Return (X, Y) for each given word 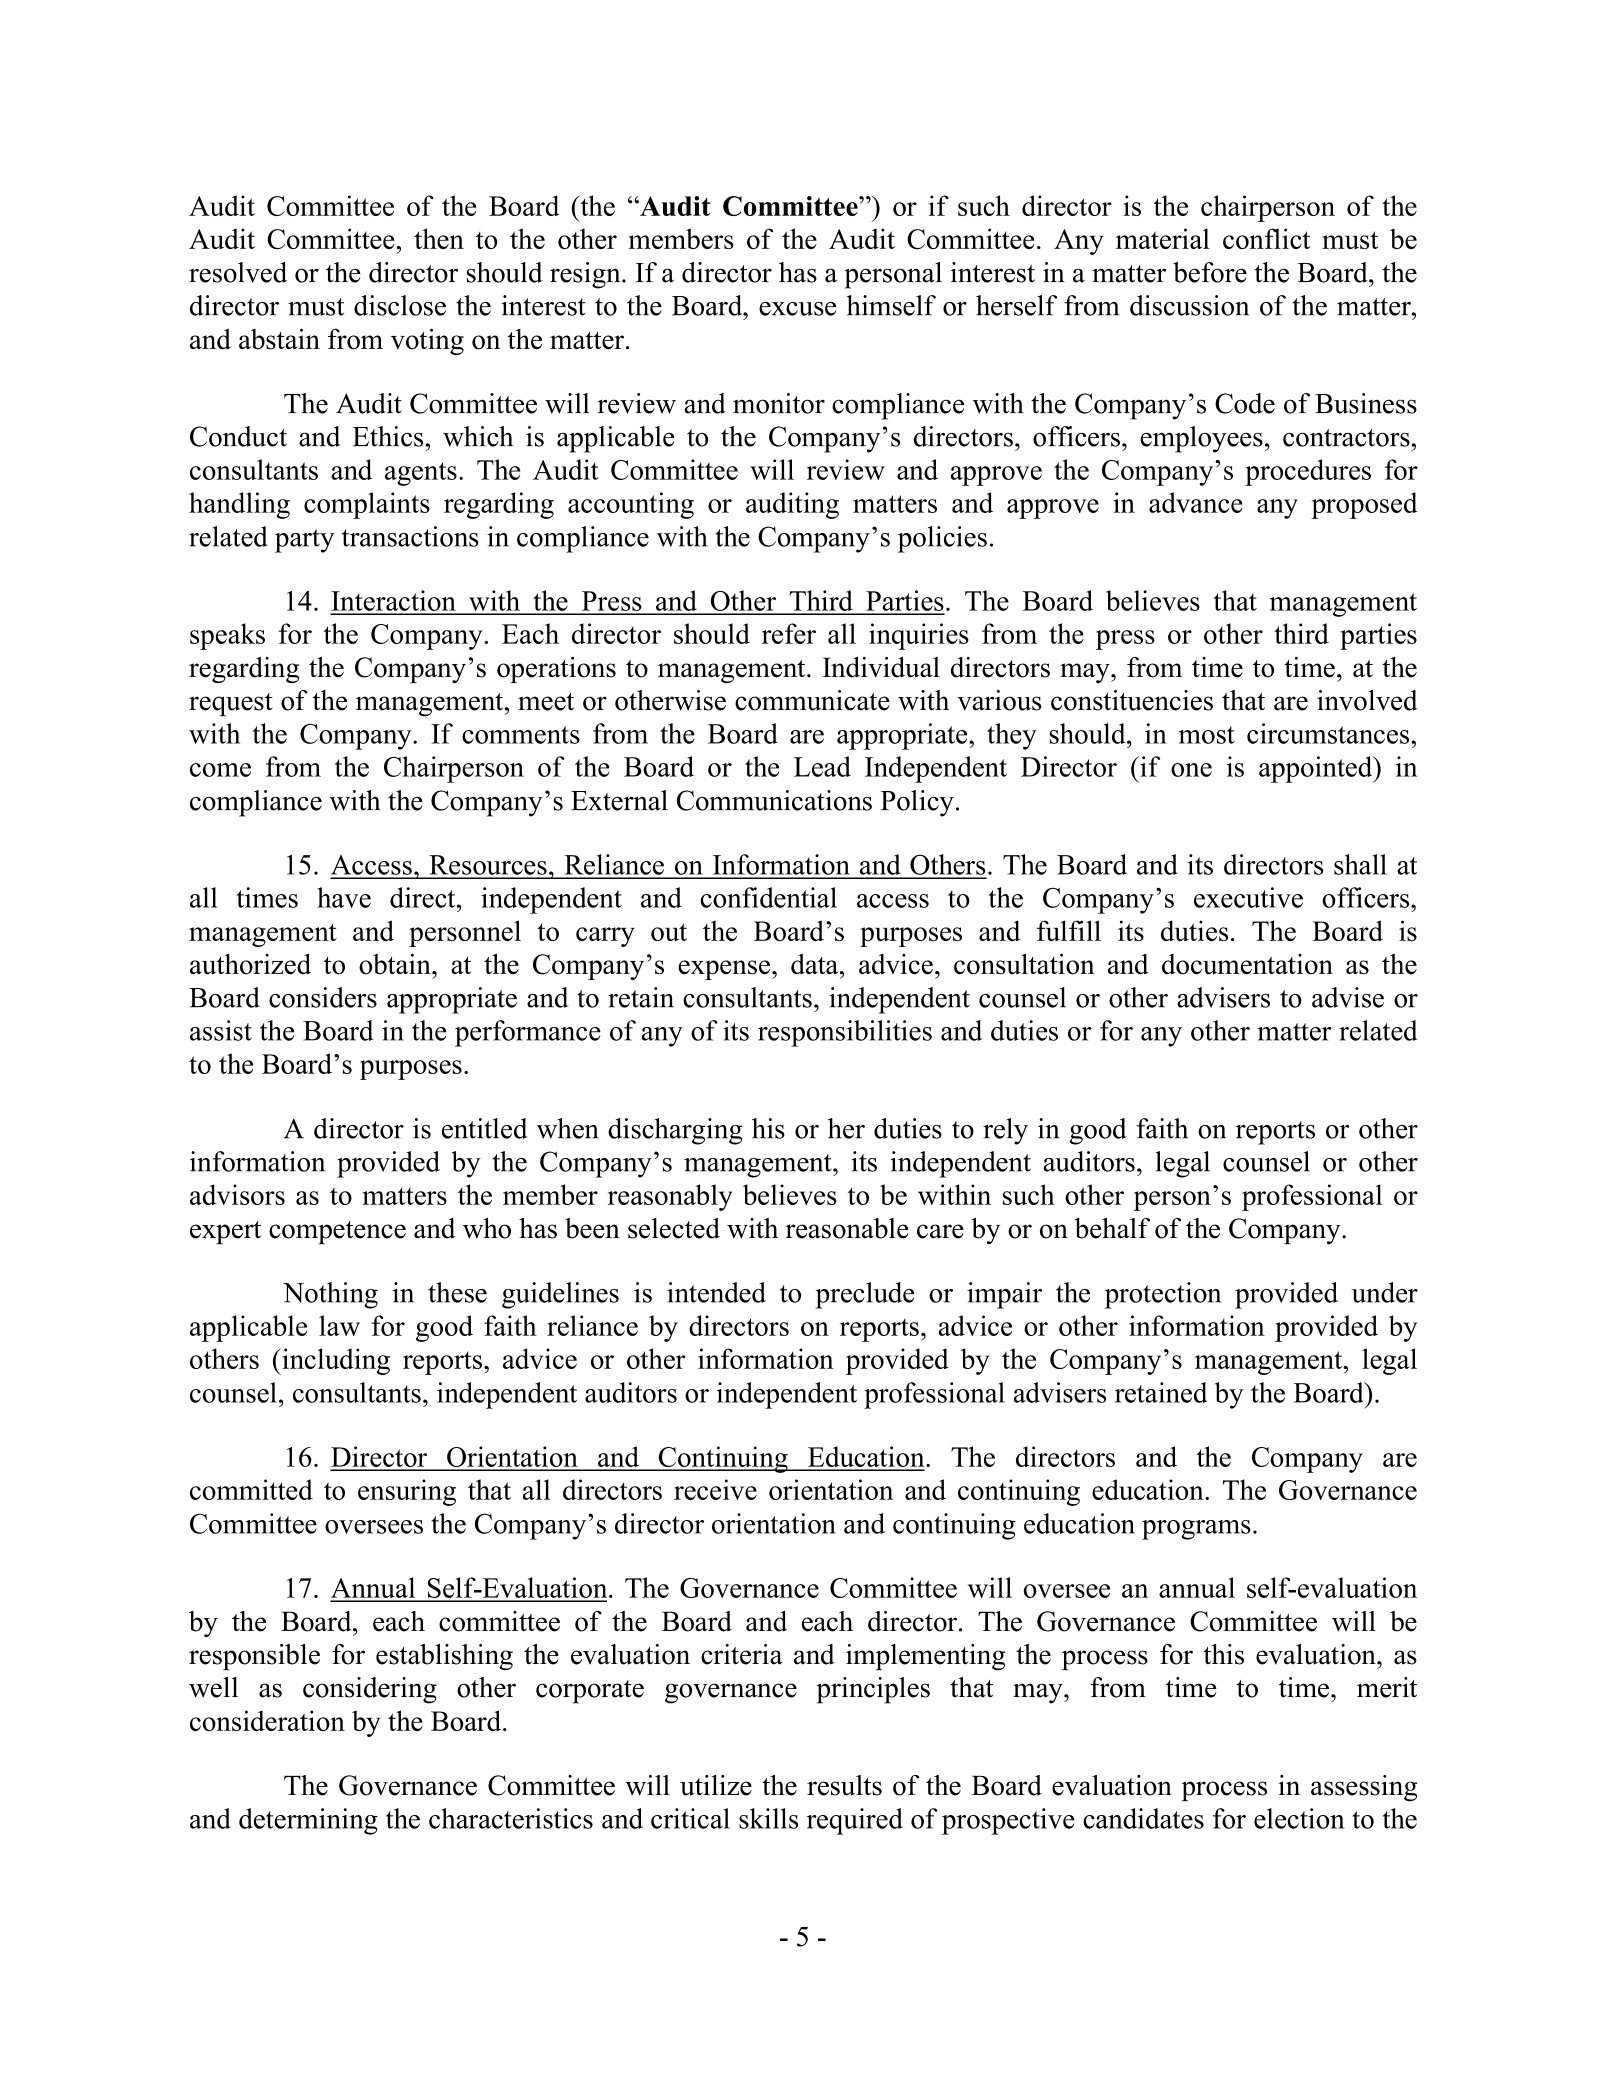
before (1210, 272)
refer (789, 633)
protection (1163, 1295)
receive (715, 1489)
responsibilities (845, 1033)
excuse (797, 309)
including (335, 1361)
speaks (227, 636)
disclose (400, 305)
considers (323, 997)
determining (308, 1821)
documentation (1247, 964)
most (1207, 735)
